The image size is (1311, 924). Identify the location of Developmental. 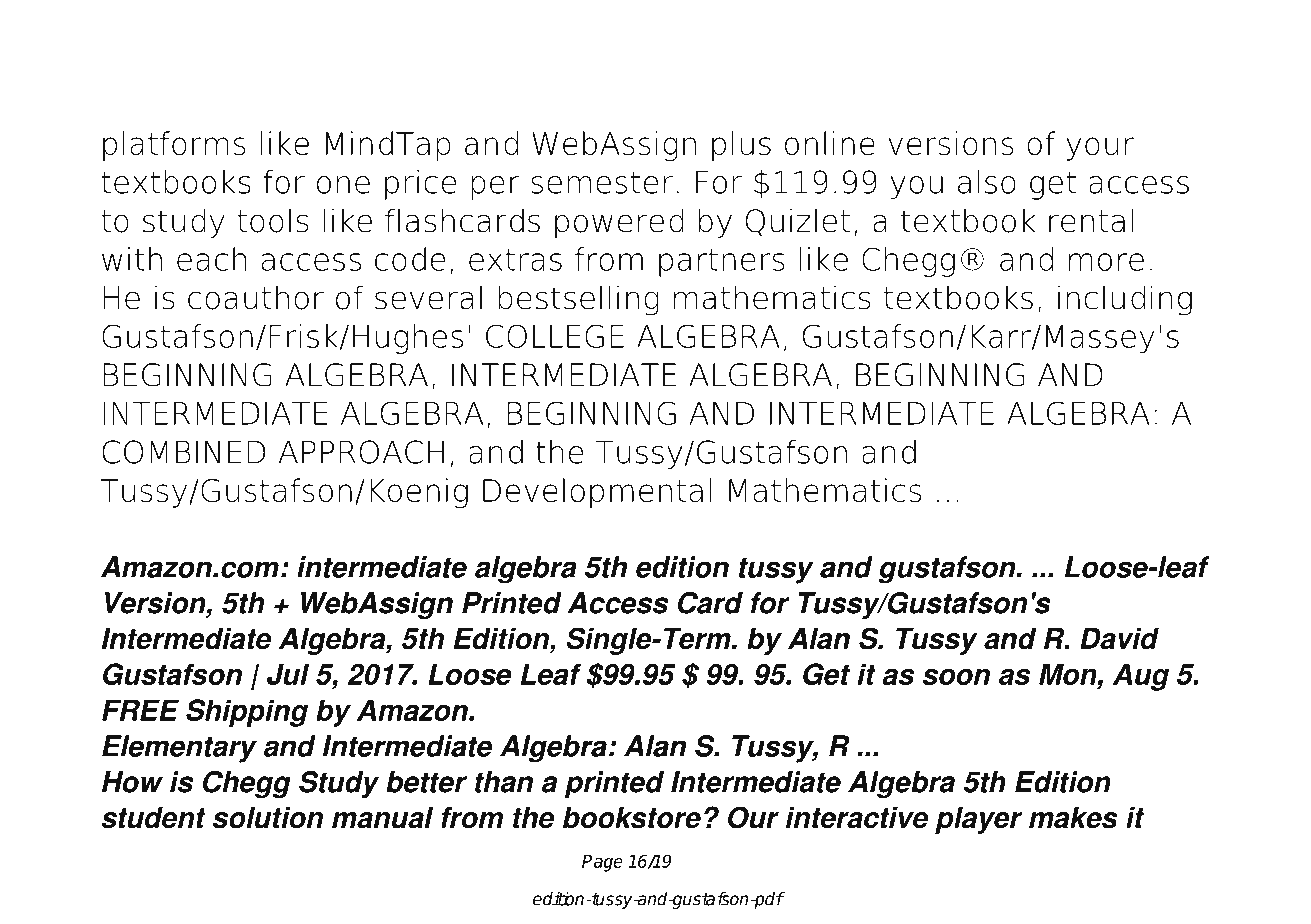
(597, 493).
